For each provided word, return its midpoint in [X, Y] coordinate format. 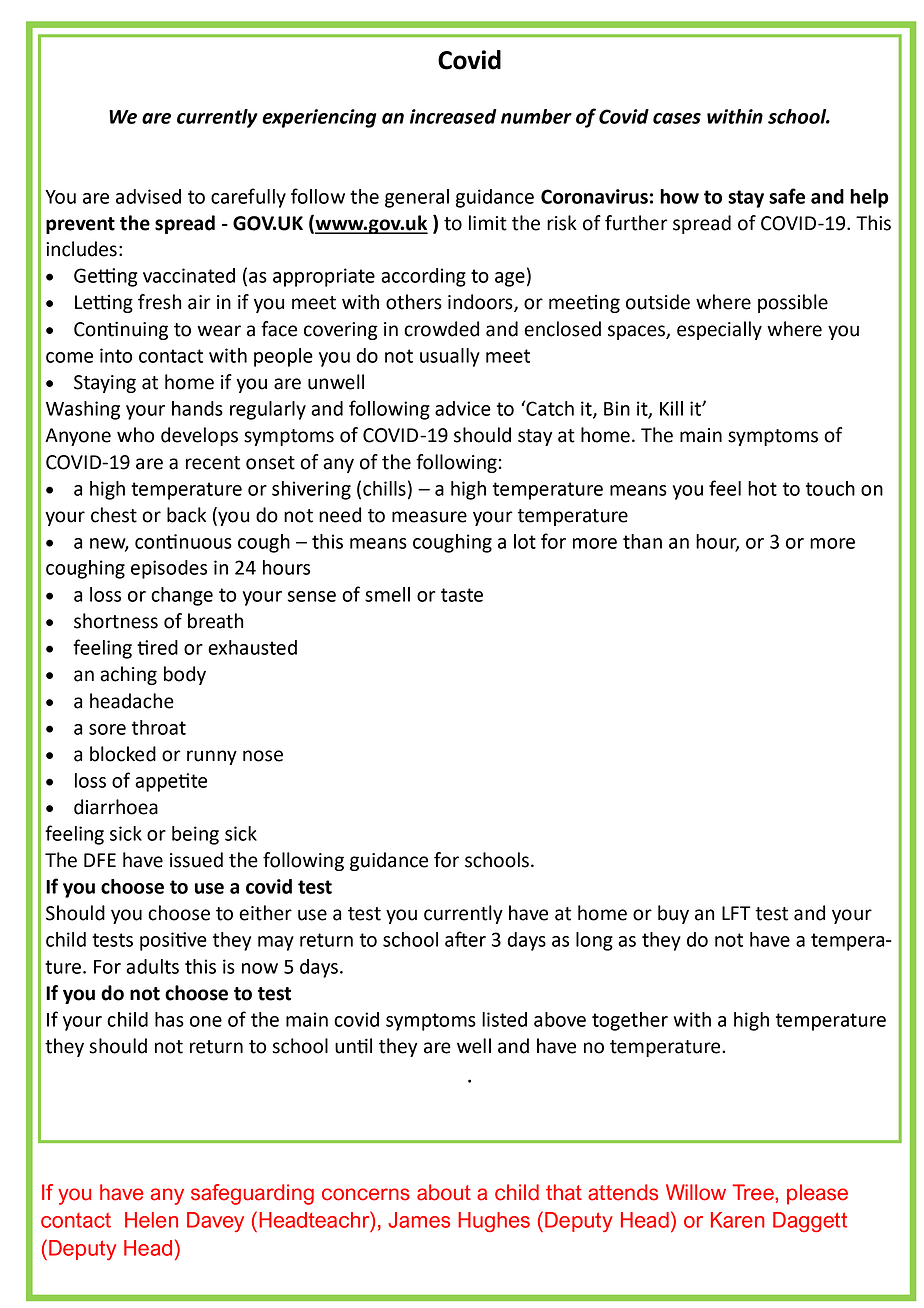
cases [677, 118]
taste [462, 595]
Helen [151, 1220]
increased [453, 116]
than [642, 541]
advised [148, 196]
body [185, 675]
